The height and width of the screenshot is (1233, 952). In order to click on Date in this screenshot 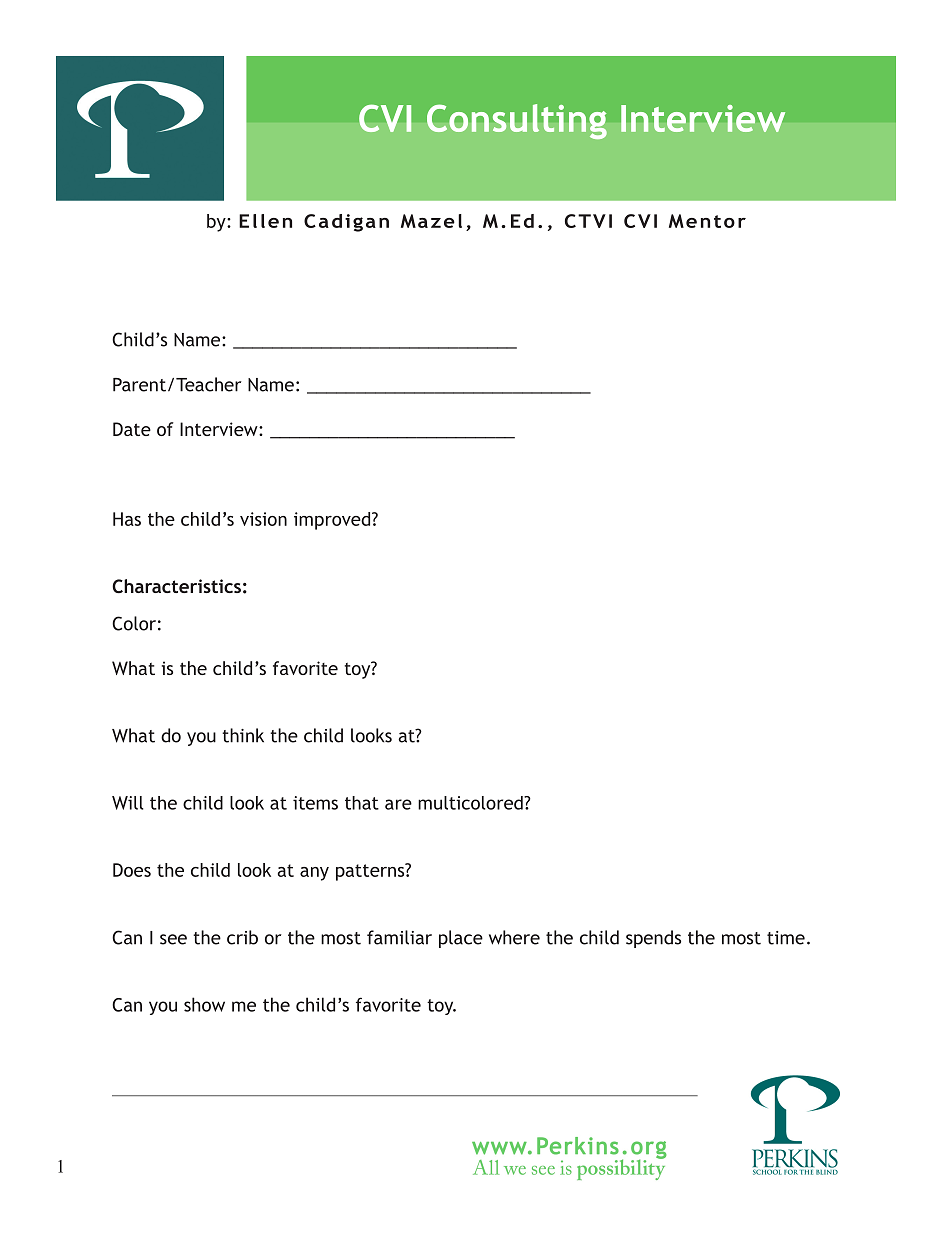, I will do `click(132, 429)`.
